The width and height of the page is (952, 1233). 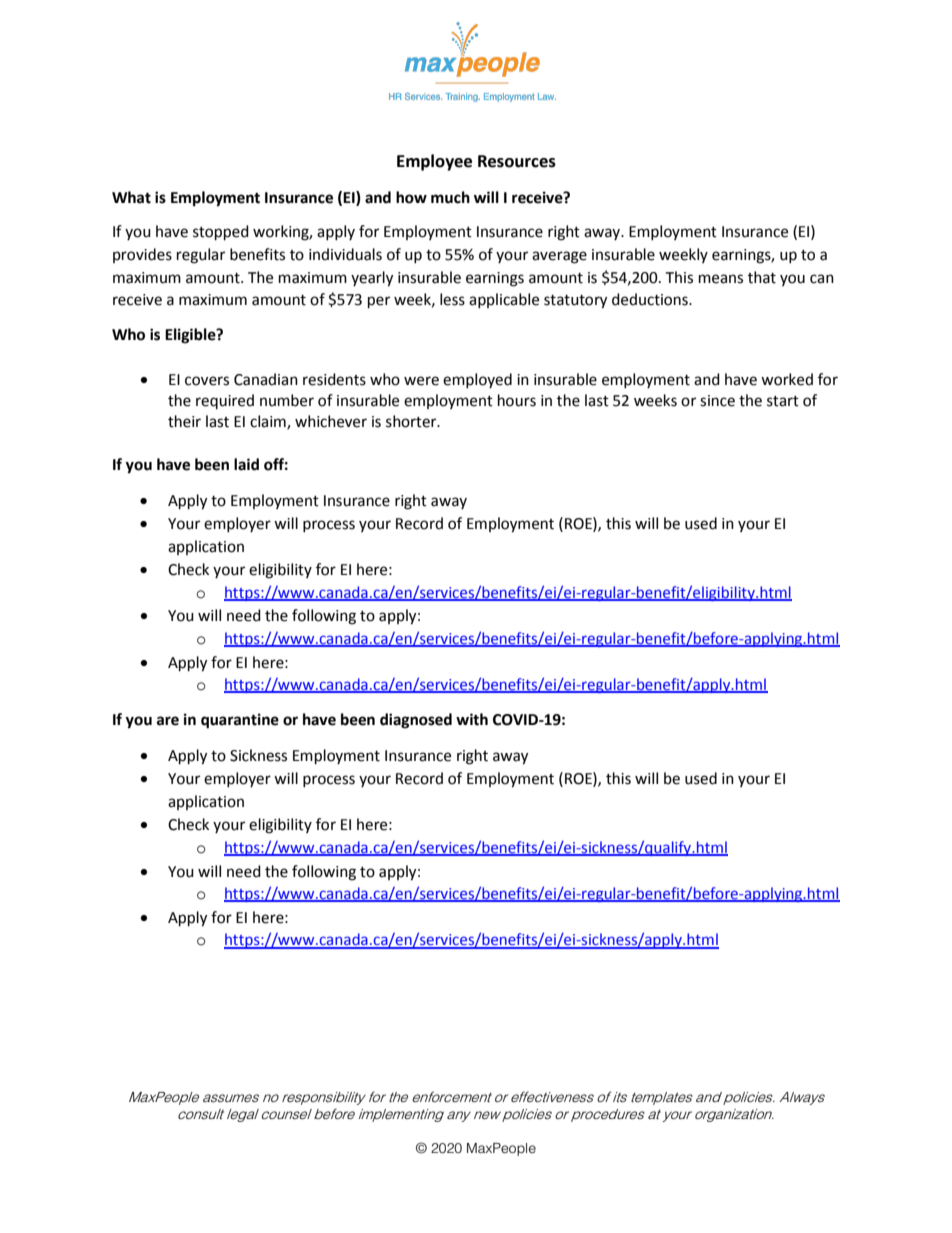 I want to click on their, so click(x=184, y=421).
